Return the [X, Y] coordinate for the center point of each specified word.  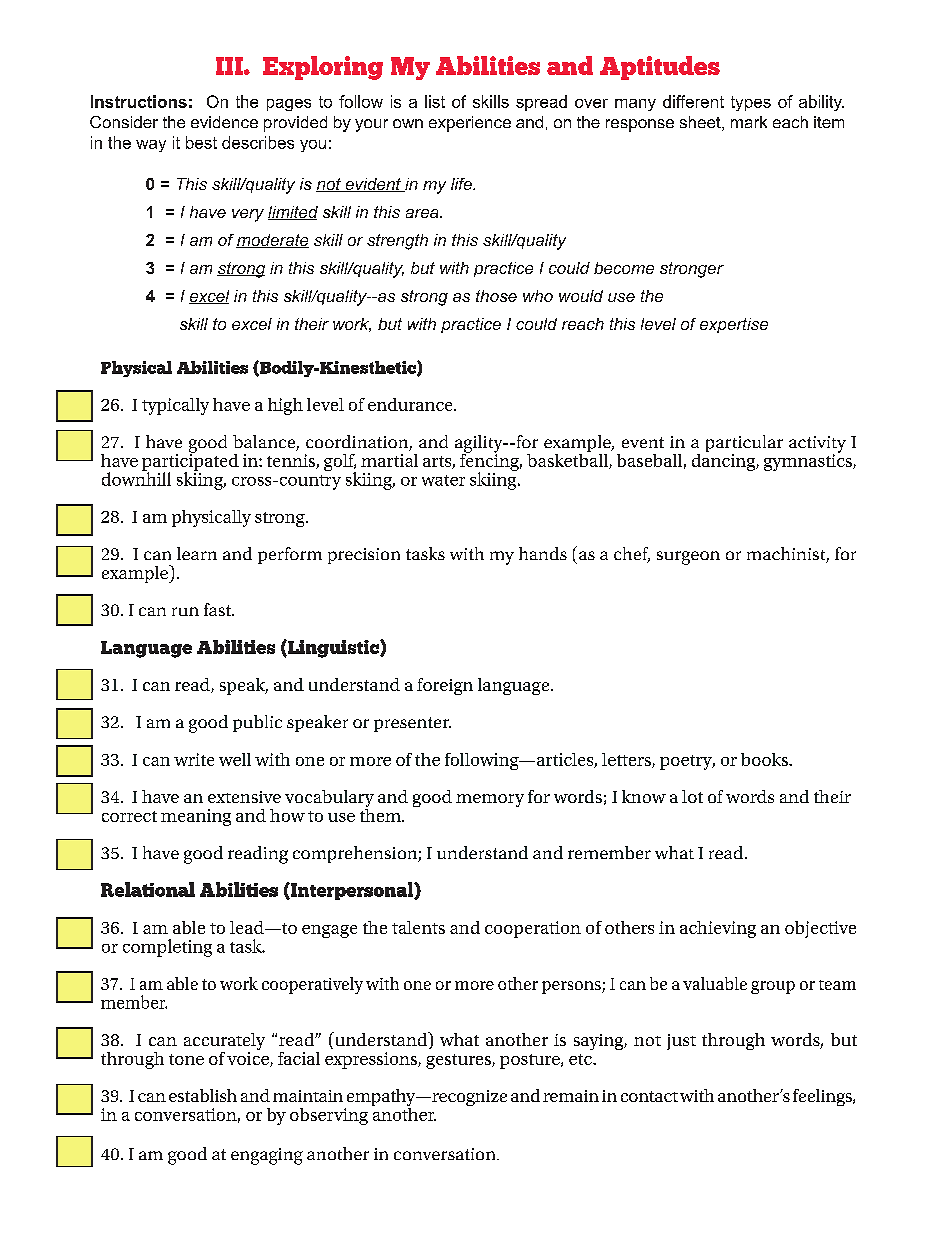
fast [219, 609]
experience [470, 124]
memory [490, 800]
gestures [459, 1061]
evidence [224, 122]
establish [203, 1095]
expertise [734, 325]
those [496, 296]
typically [175, 406]
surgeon [688, 558]
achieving [718, 929]
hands [543, 553]
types [751, 103]
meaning [196, 817]
